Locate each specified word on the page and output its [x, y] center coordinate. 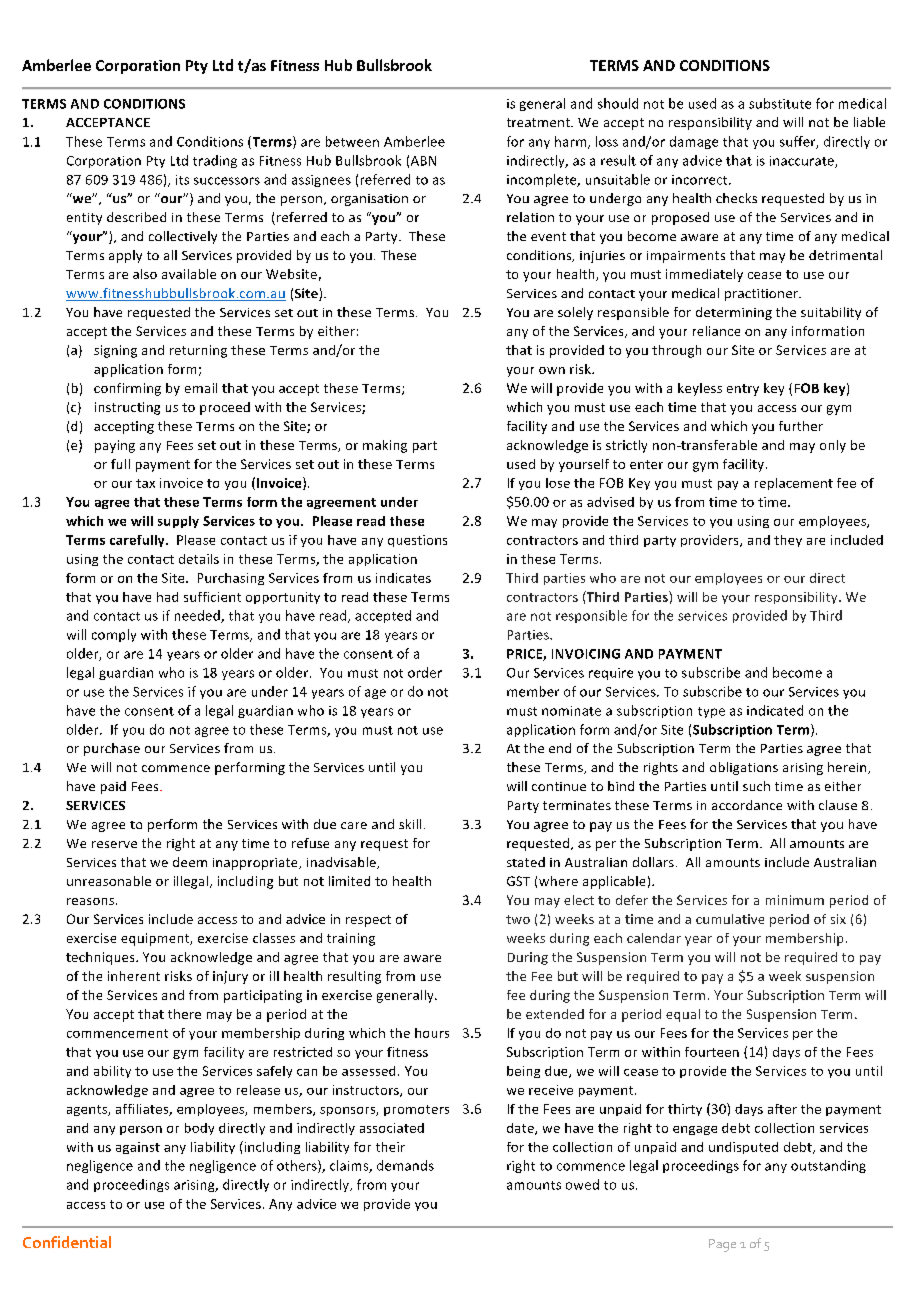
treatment [539, 122]
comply [114, 635]
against [138, 1148]
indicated [775, 710]
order [425, 672]
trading [215, 161]
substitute [780, 103]
